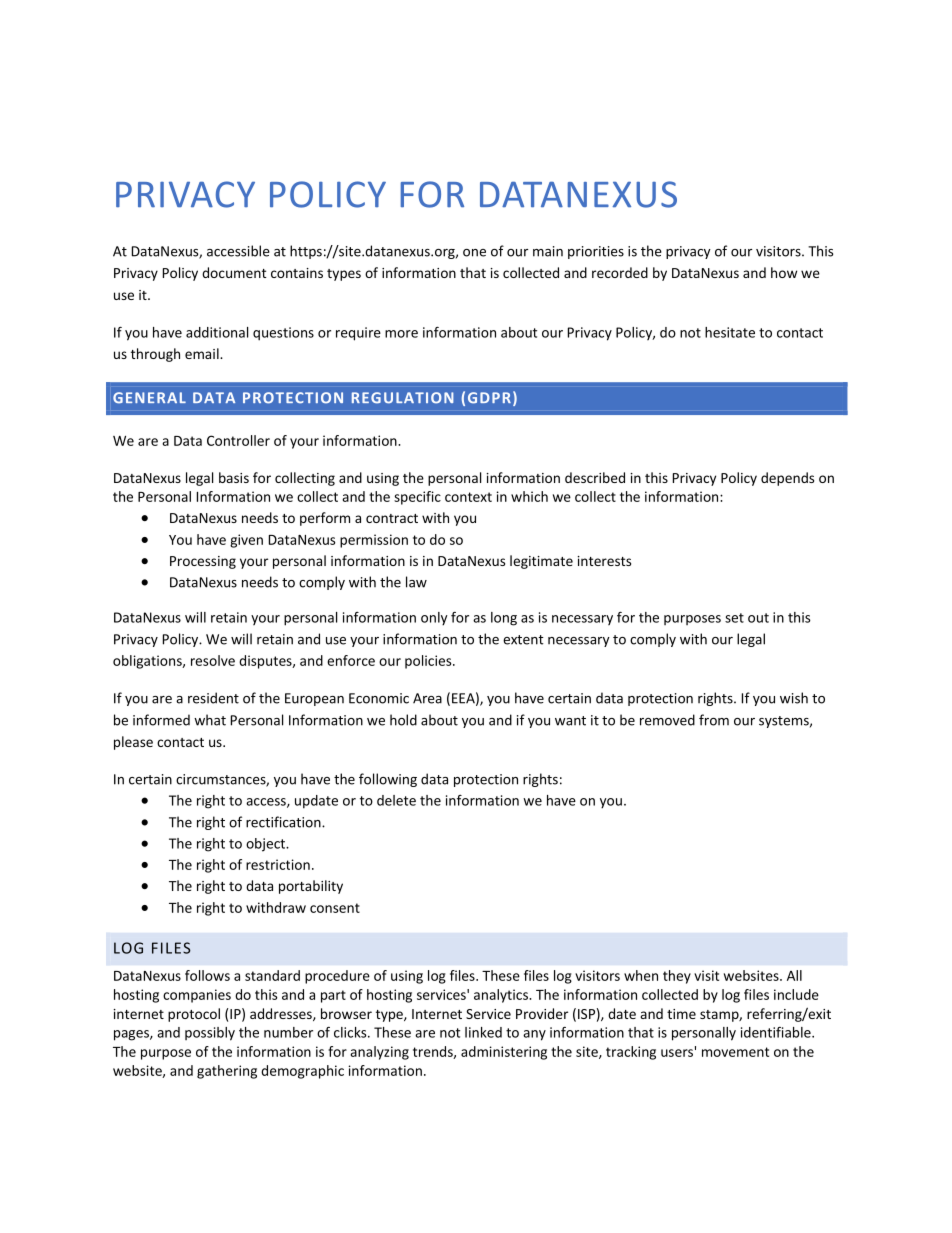 Image resolution: width=952 pixels, height=1233 pixels. What do you see at coordinates (784, 272) in the screenshot?
I see `how` at bounding box center [784, 272].
